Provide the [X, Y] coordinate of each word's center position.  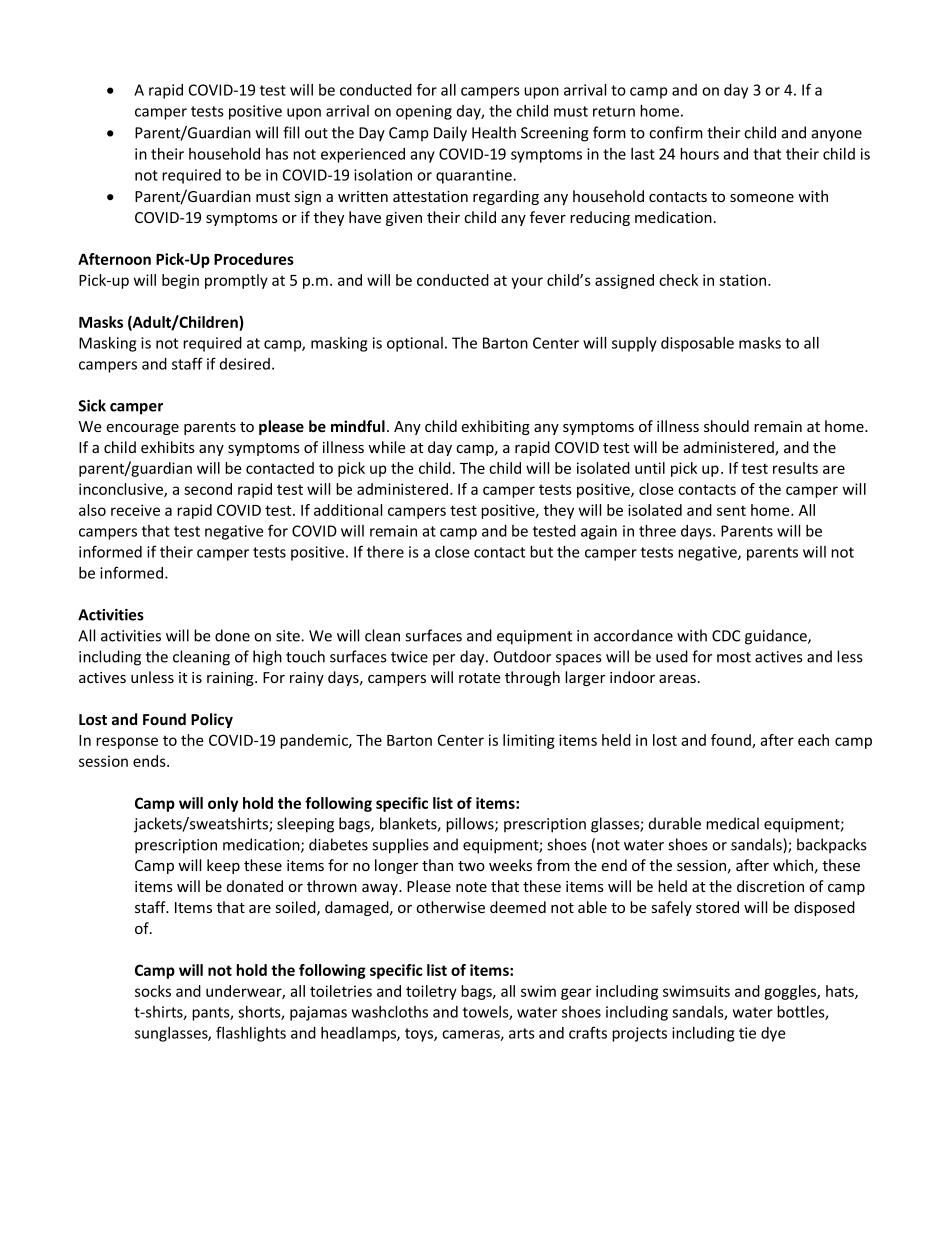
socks [153, 991]
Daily [450, 134]
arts [522, 1033]
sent [731, 510]
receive [135, 510]
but [541, 552]
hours [699, 154]
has [277, 154]
